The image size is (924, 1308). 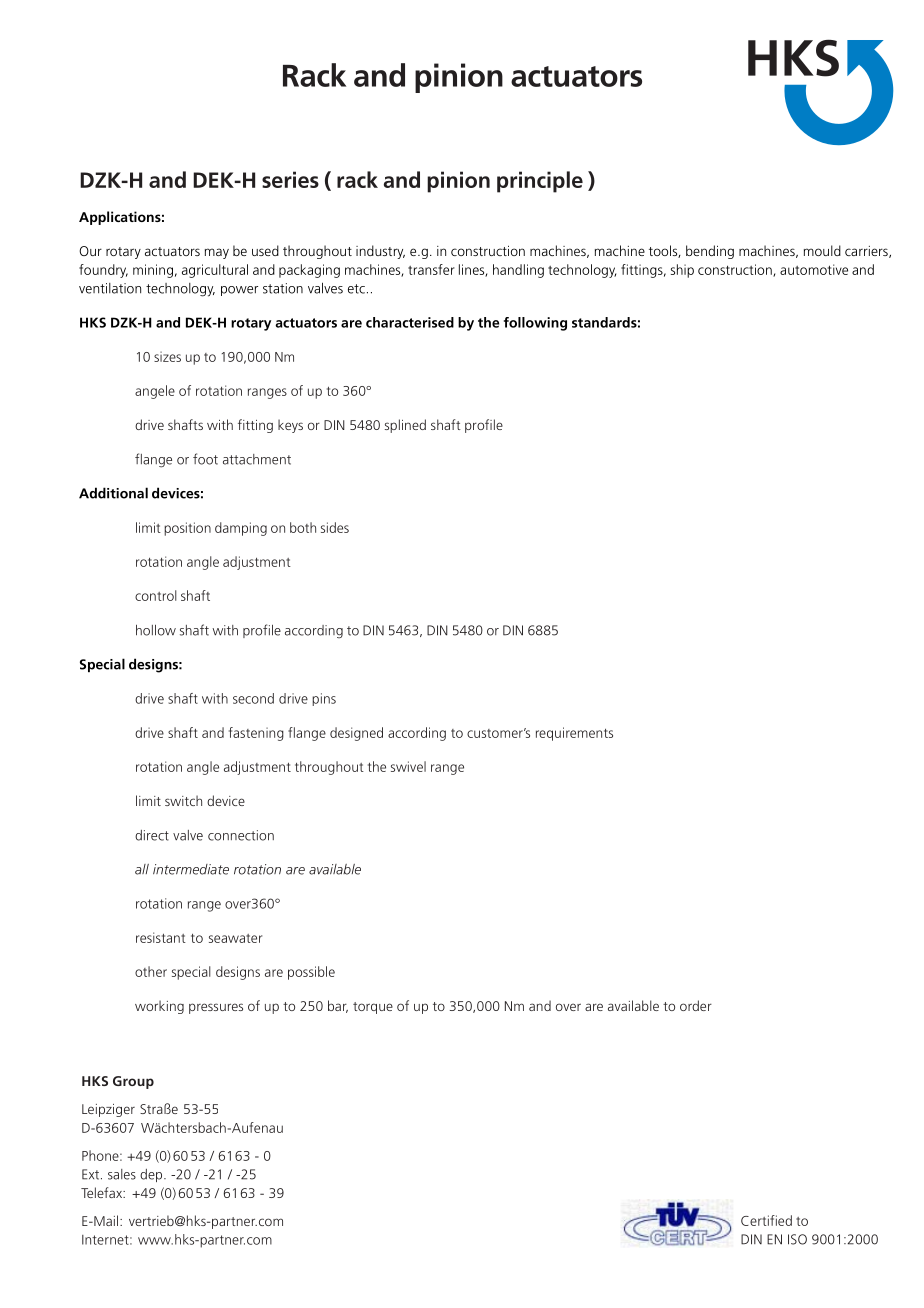 What do you see at coordinates (574, 734) in the page?
I see `requirements` at bounding box center [574, 734].
